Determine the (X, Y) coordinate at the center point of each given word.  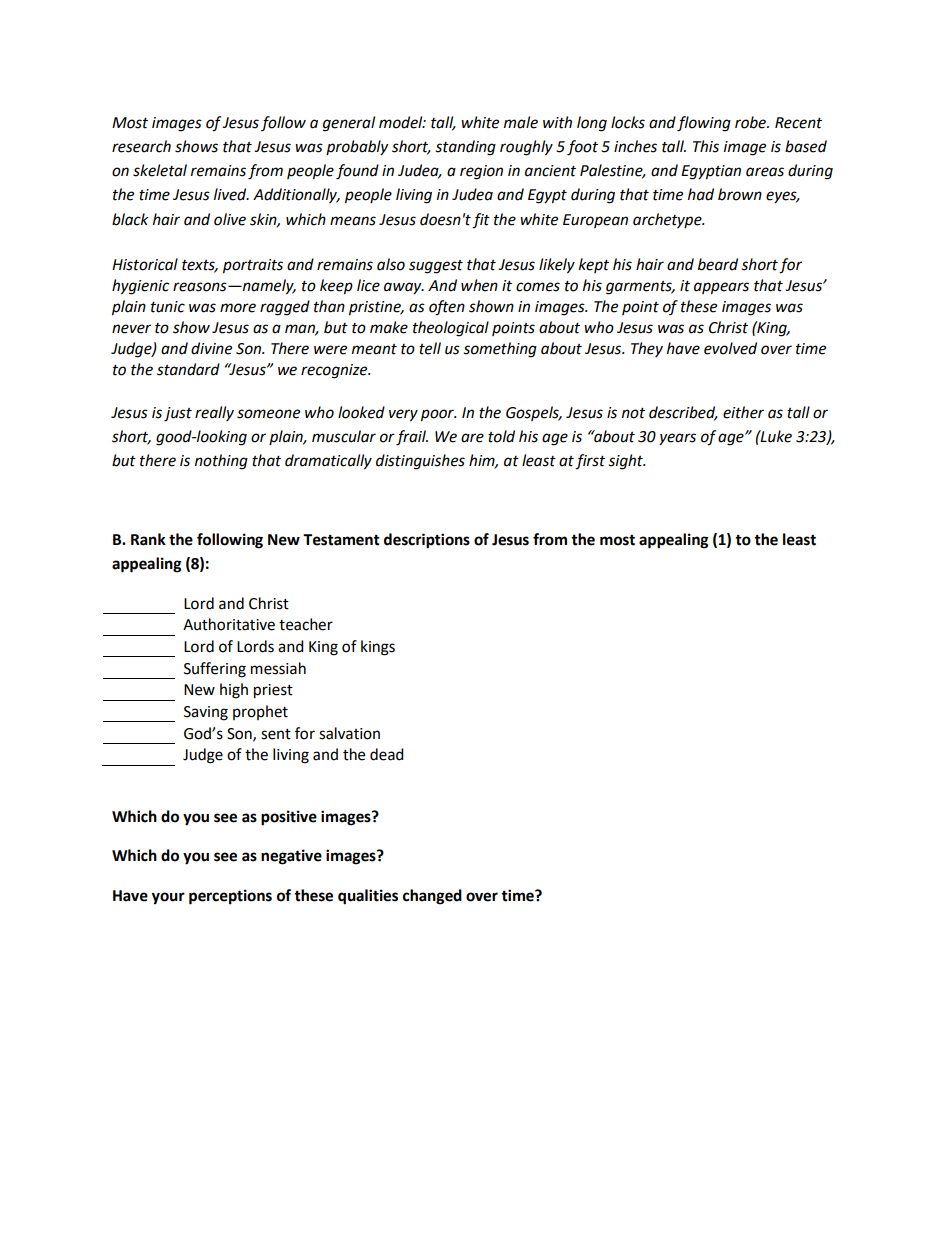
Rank (148, 539)
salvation (349, 733)
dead (387, 754)
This (706, 146)
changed (432, 897)
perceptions (230, 897)
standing (465, 148)
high (234, 691)
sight (626, 462)
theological (451, 329)
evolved (730, 348)
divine (211, 348)
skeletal (160, 170)
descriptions (427, 541)
